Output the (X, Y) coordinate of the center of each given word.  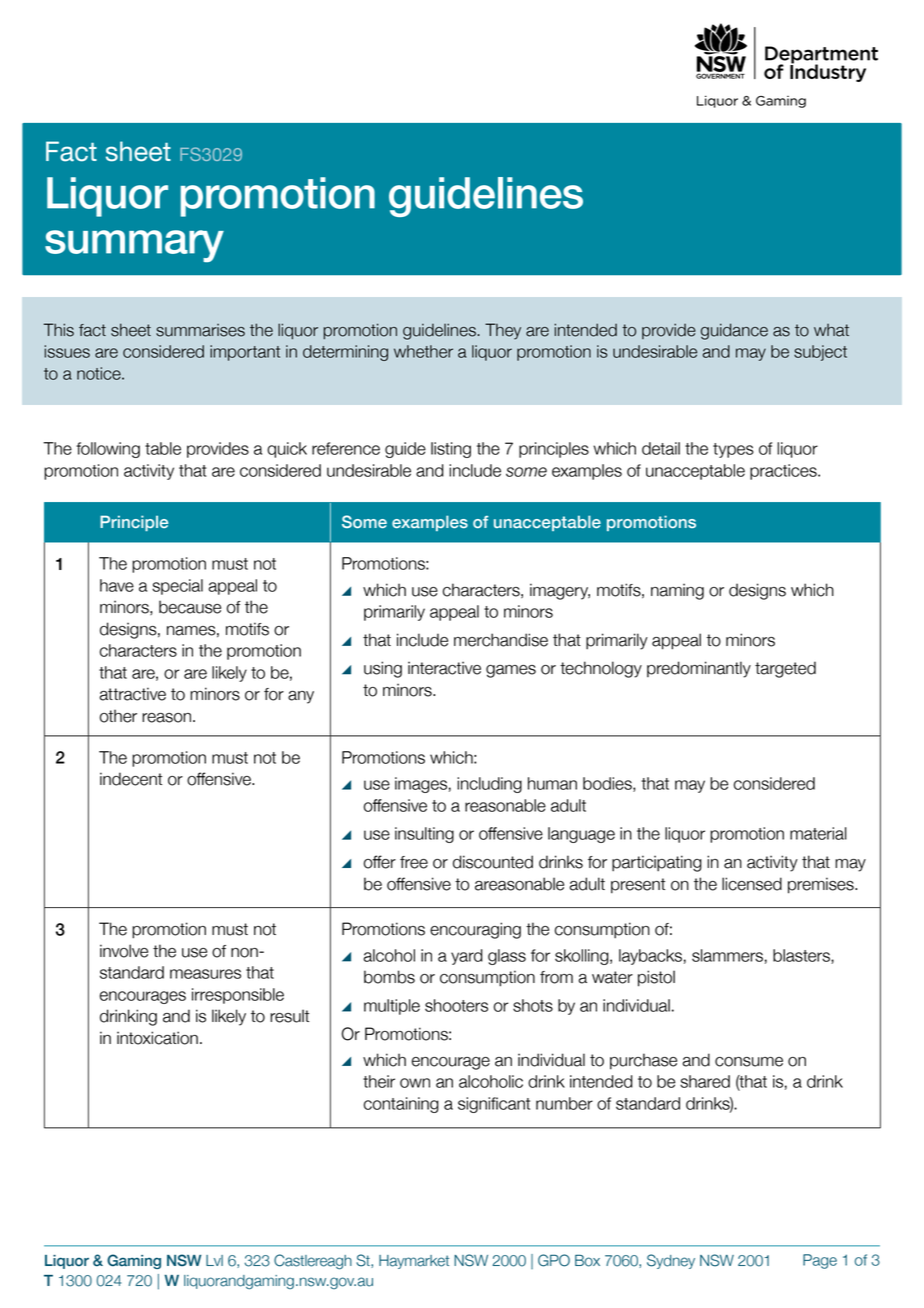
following (108, 450)
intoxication (157, 1038)
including (489, 785)
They (503, 331)
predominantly (699, 669)
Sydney (671, 1261)
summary (134, 246)
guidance (734, 331)
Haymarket (414, 1262)
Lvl (214, 1260)
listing (451, 450)
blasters (802, 956)
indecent (131, 779)
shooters (456, 1005)
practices (784, 472)
